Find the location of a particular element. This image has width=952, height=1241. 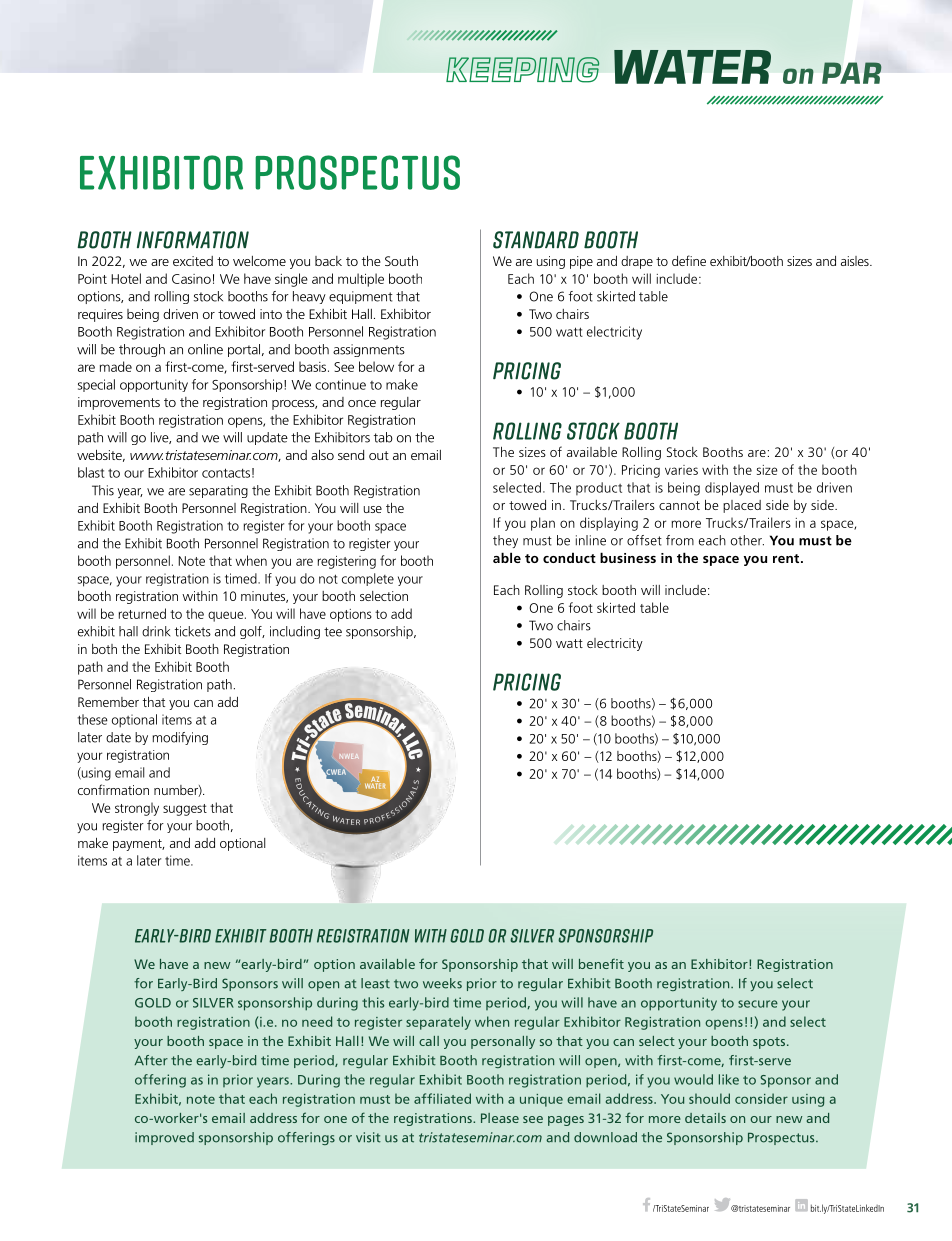

INFORMATION is located at coordinates (193, 240).
